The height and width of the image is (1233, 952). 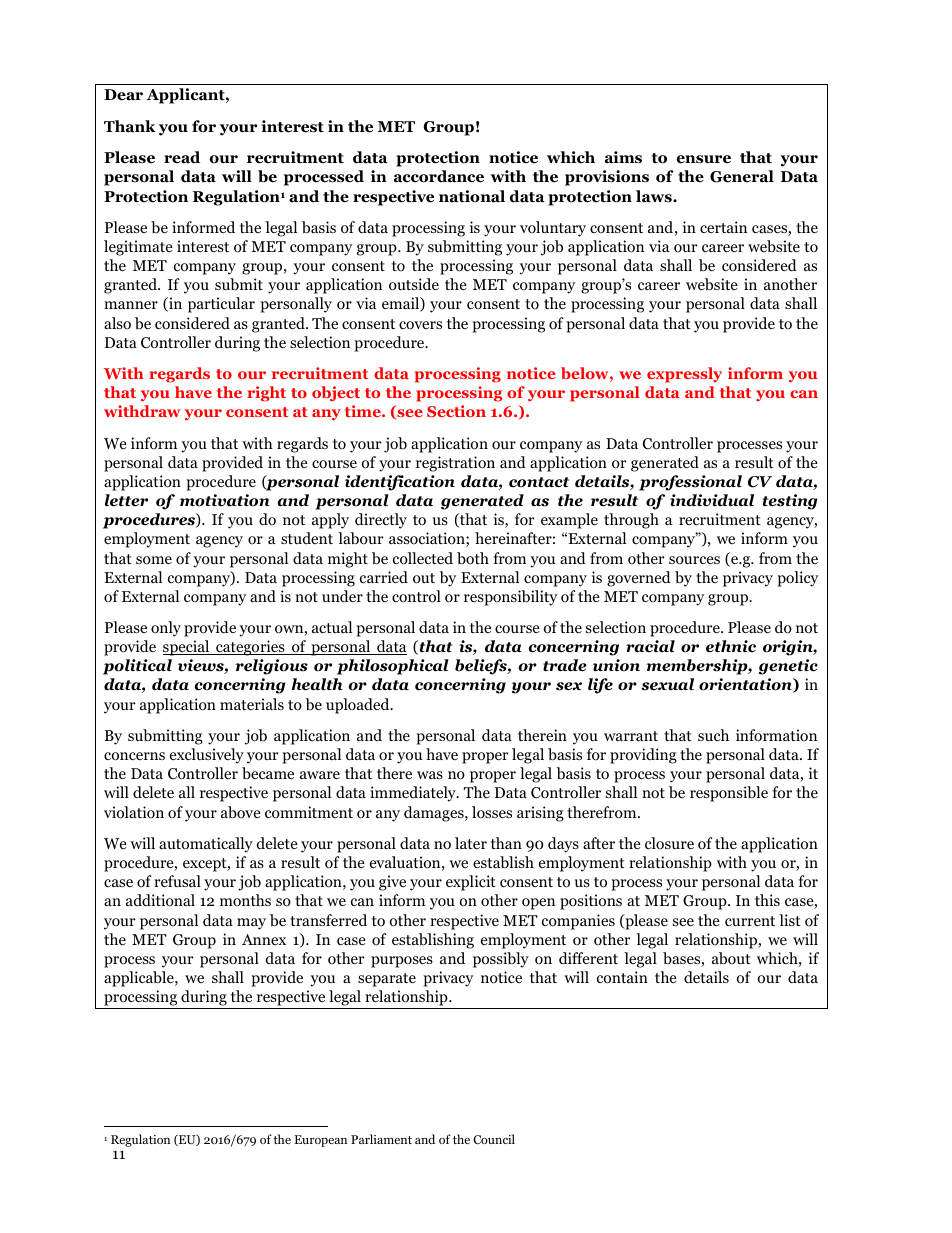 I want to click on expressly, so click(x=684, y=375).
